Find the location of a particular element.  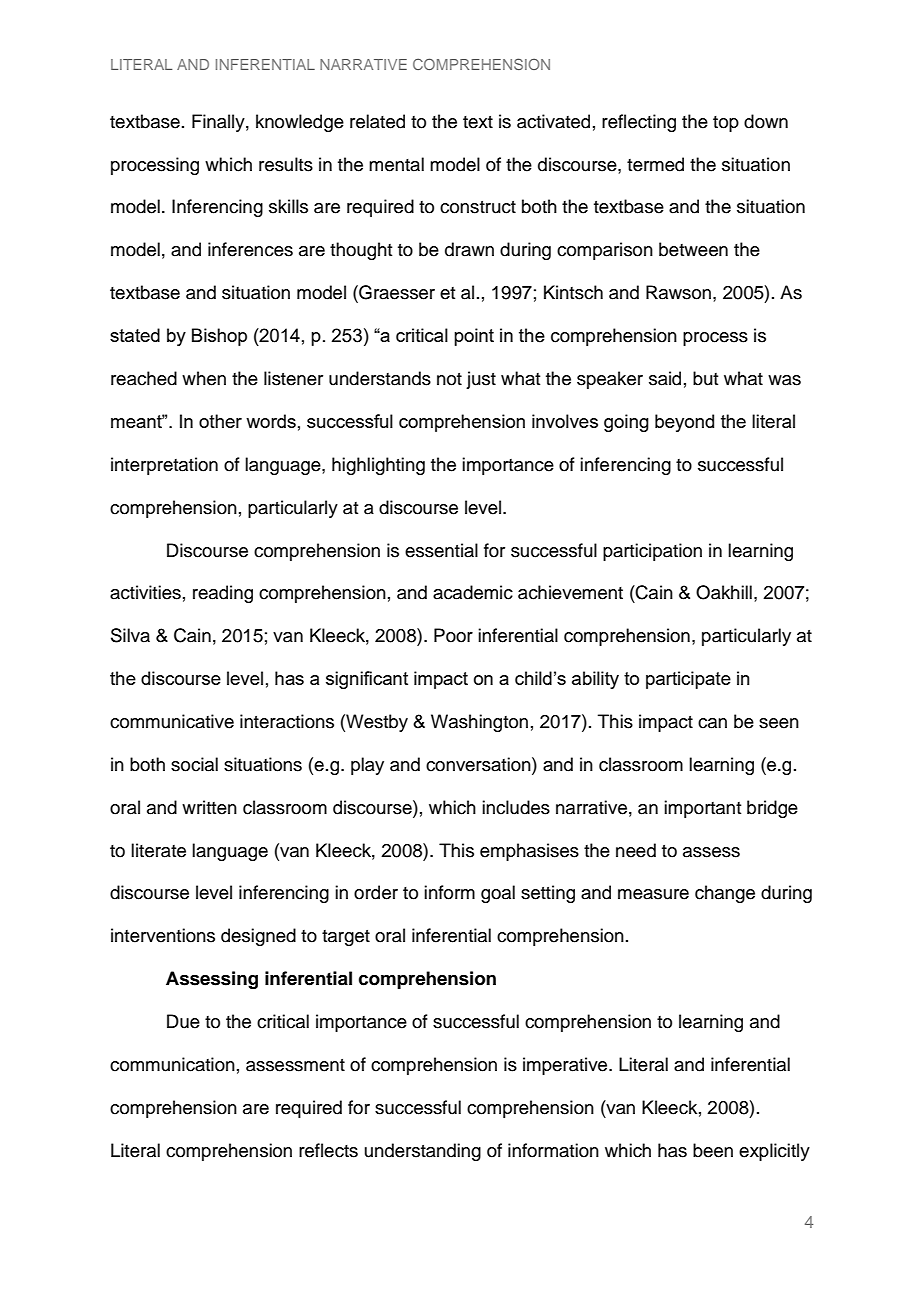

participate is located at coordinates (688, 680).
